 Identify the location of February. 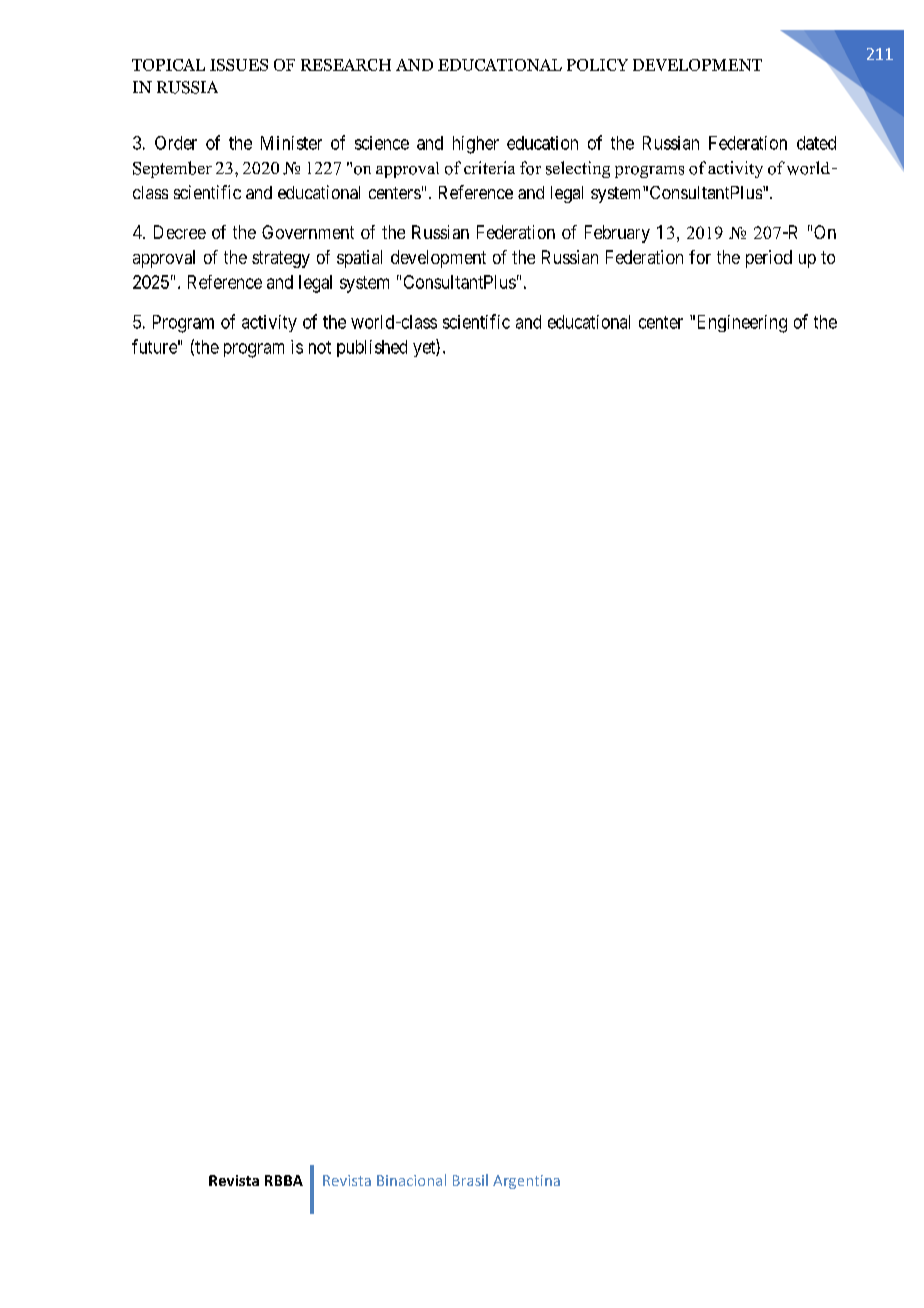
(617, 234).
